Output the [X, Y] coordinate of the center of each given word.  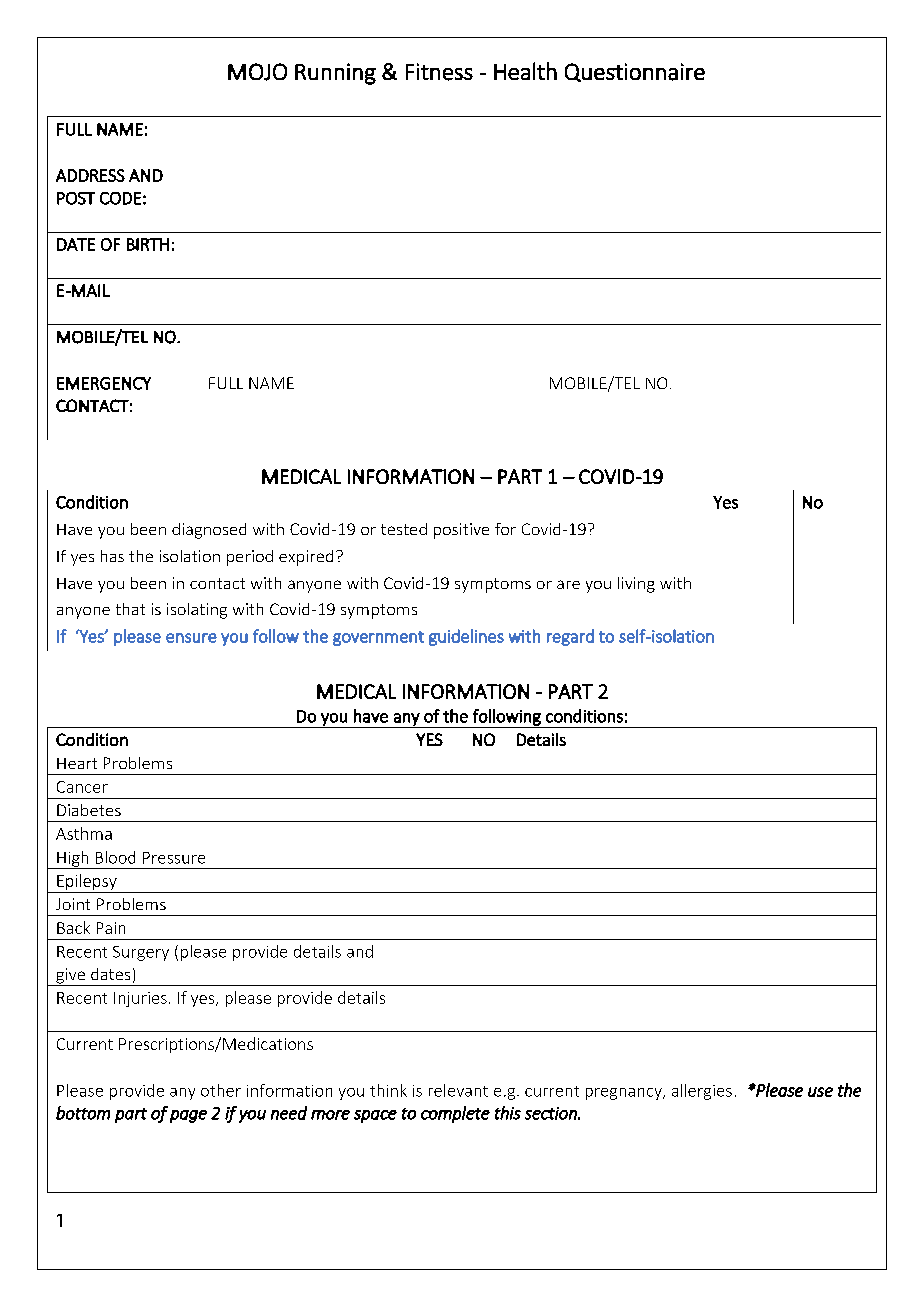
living [636, 585]
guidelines [466, 637]
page [188, 1116]
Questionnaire [635, 72]
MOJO [257, 72]
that [130, 609]
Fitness [439, 72]
